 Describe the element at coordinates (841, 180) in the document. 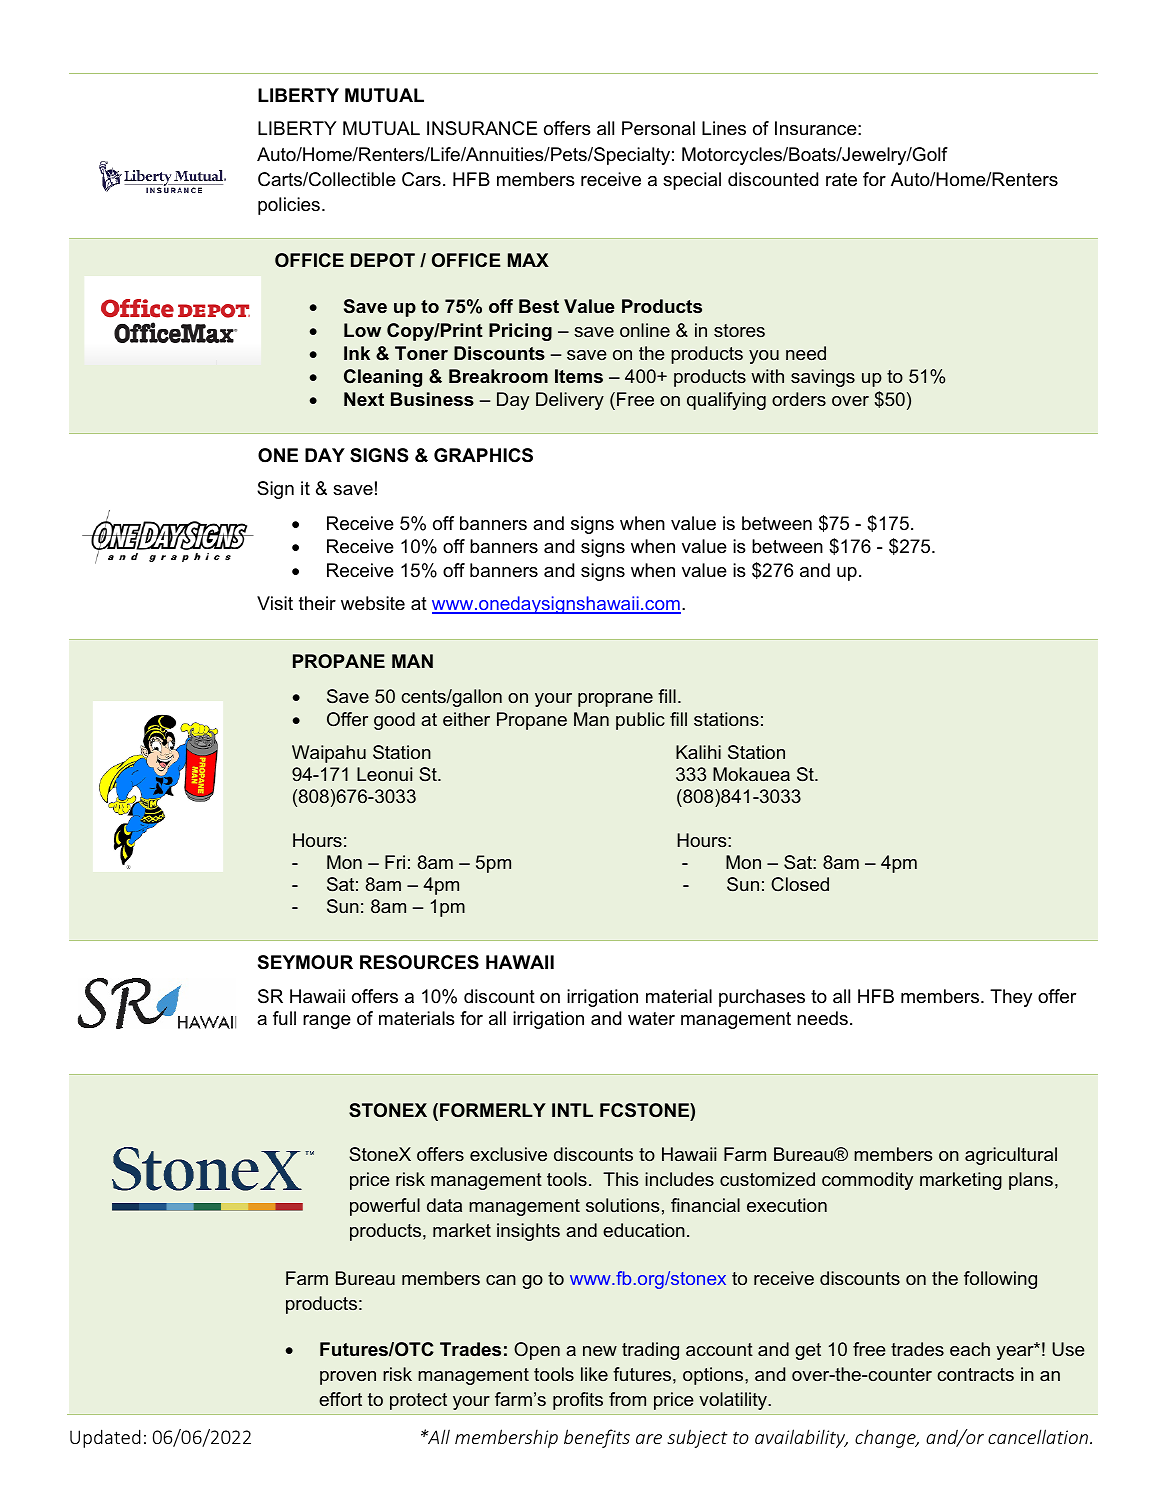

I see `rate` at that location.
